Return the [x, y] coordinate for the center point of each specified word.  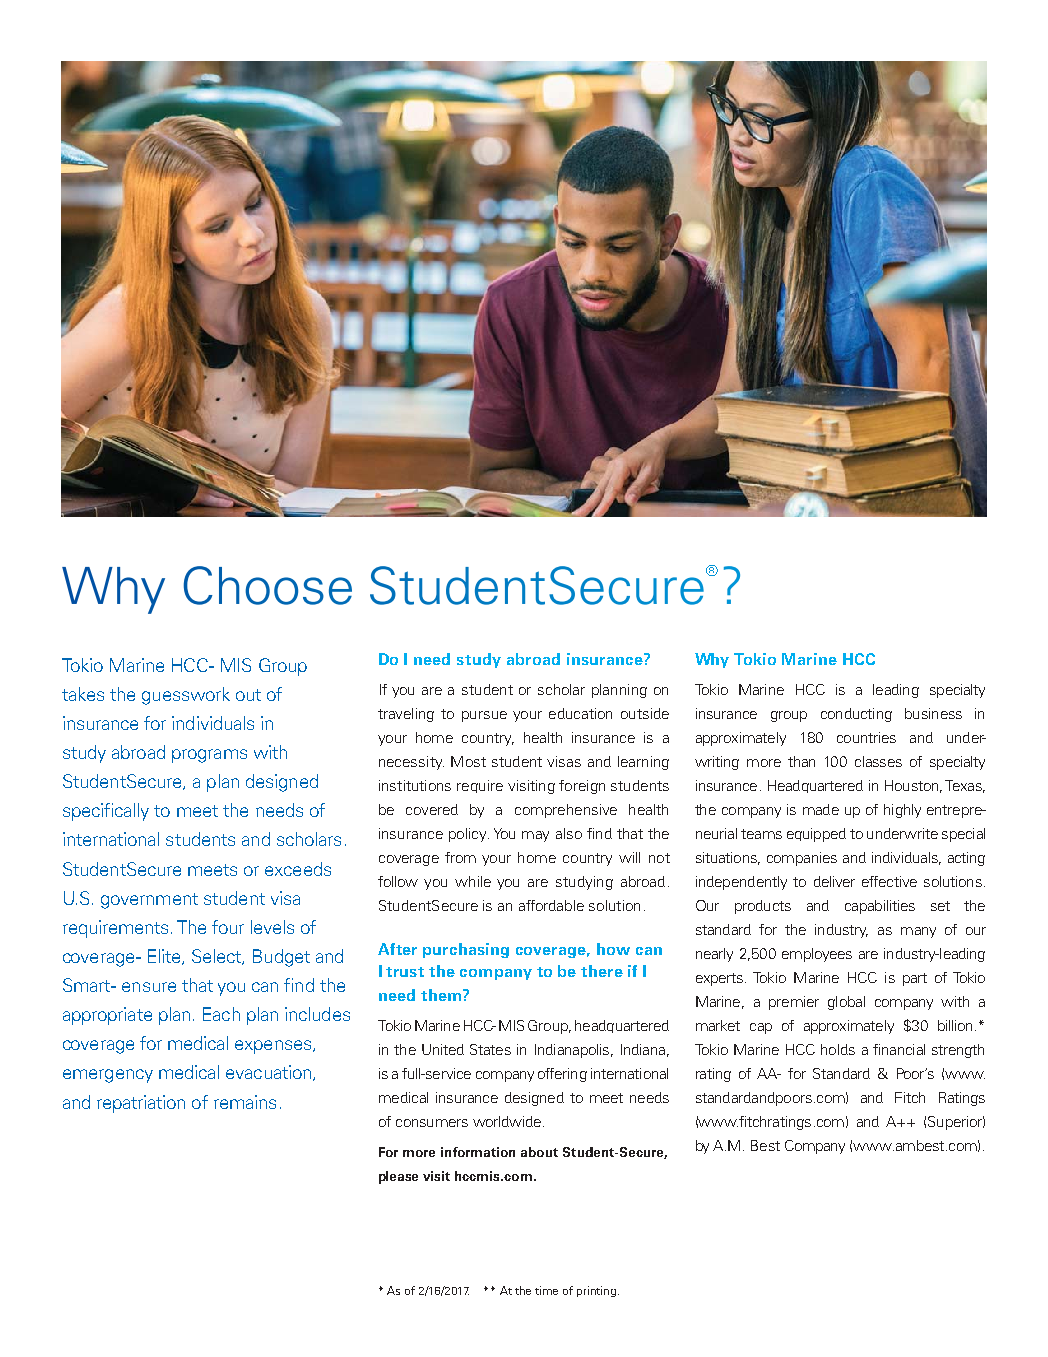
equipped [816, 835]
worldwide [507, 1121]
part [915, 979]
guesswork [186, 696]
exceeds [298, 869]
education [580, 713]
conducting [856, 715]
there [602, 971]
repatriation [141, 1104]
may [535, 836]
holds [838, 1049]
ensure [149, 987]
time [546, 1290]
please [398, 1177]
